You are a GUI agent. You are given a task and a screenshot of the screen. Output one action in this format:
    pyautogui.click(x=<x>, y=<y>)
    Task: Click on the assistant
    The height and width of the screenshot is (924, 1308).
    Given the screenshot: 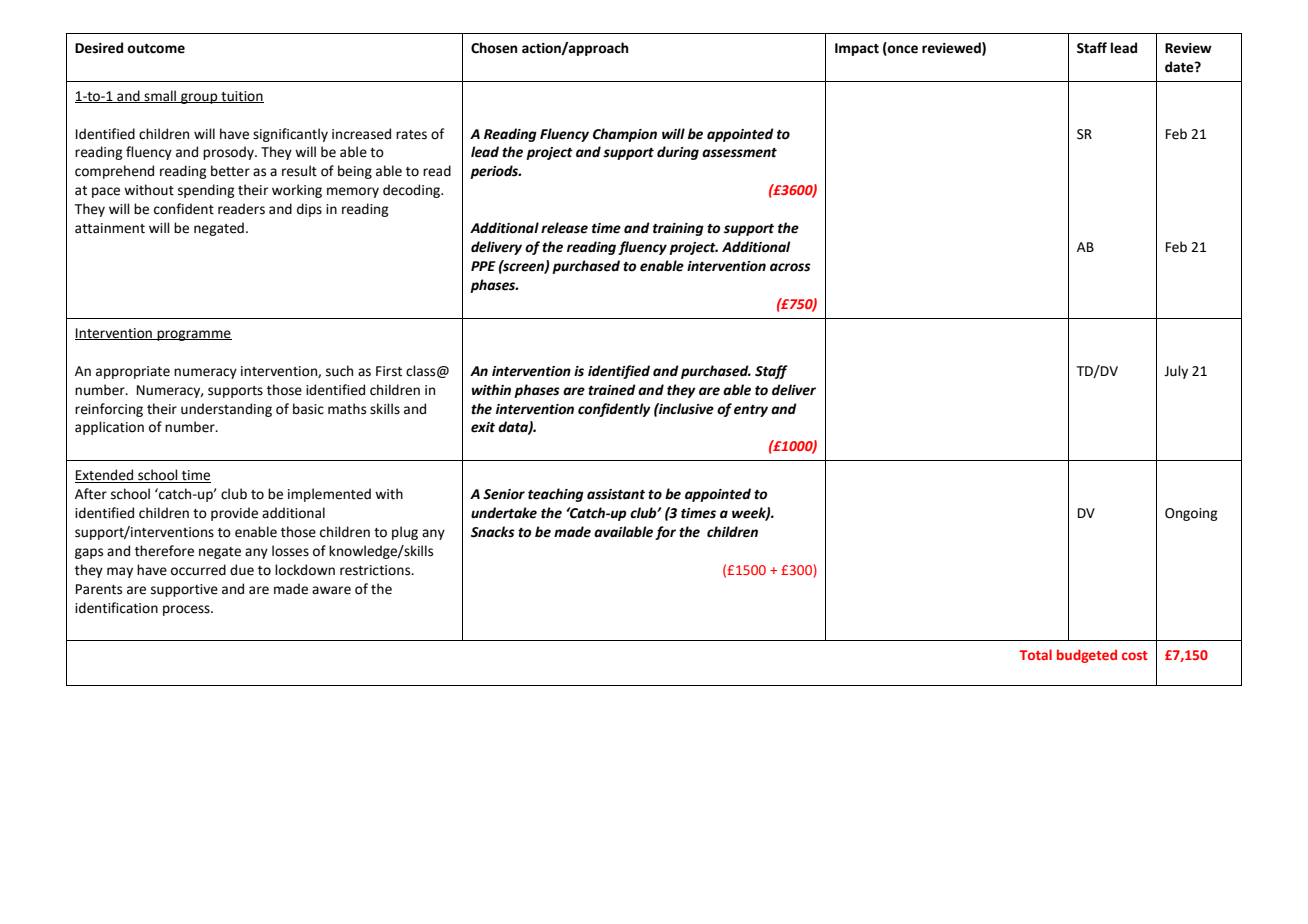 What is the action you would take?
    pyautogui.click(x=616, y=494)
